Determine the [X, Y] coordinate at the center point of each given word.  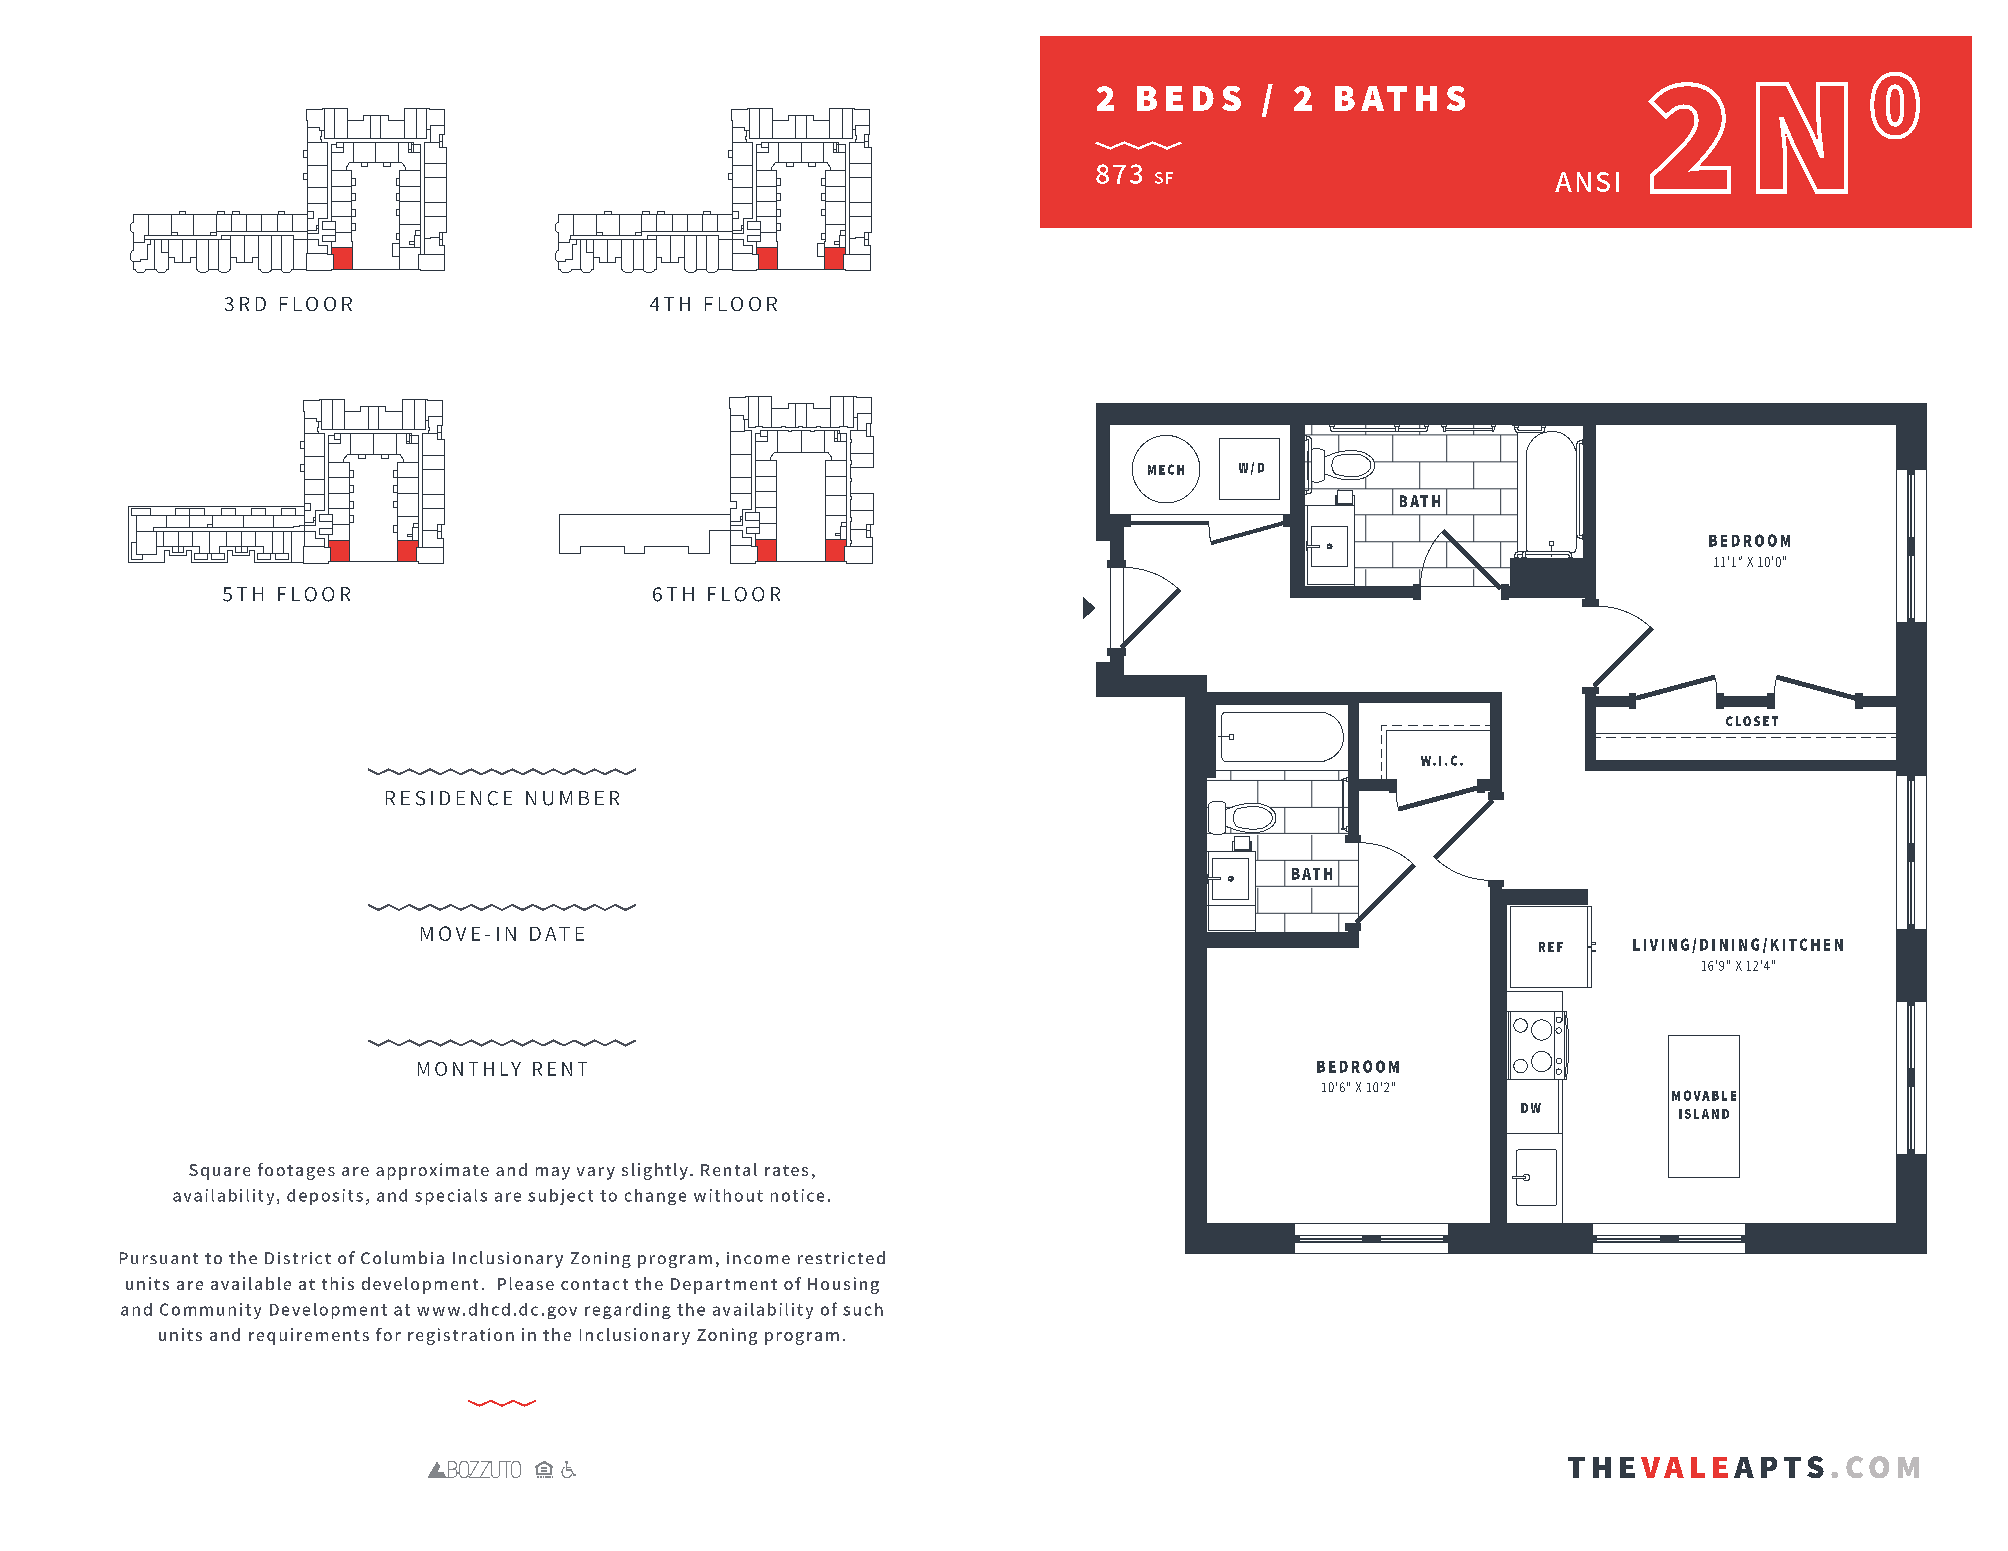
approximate [432, 1171]
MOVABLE [1704, 1095]
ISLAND [1704, 1114]
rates [786, 1170]
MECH [1166, 469]
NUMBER [572, 798]
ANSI [1587, 182]
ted [871, 1257]
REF [1551, 947]
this [338, 1283]
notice [797, 1195]
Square [219, 1172]
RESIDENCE [449, 798]
